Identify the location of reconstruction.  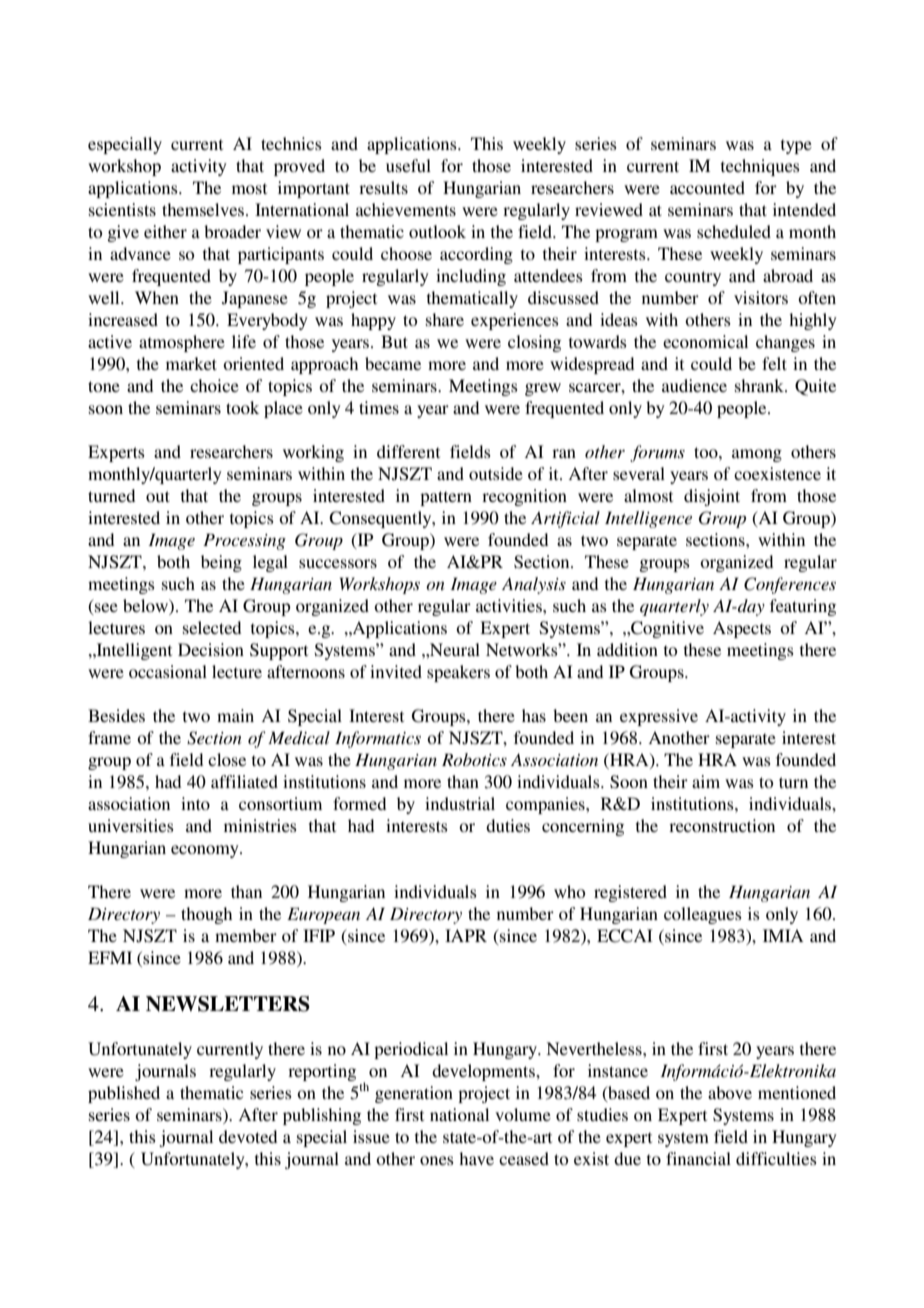
(722, 825).
